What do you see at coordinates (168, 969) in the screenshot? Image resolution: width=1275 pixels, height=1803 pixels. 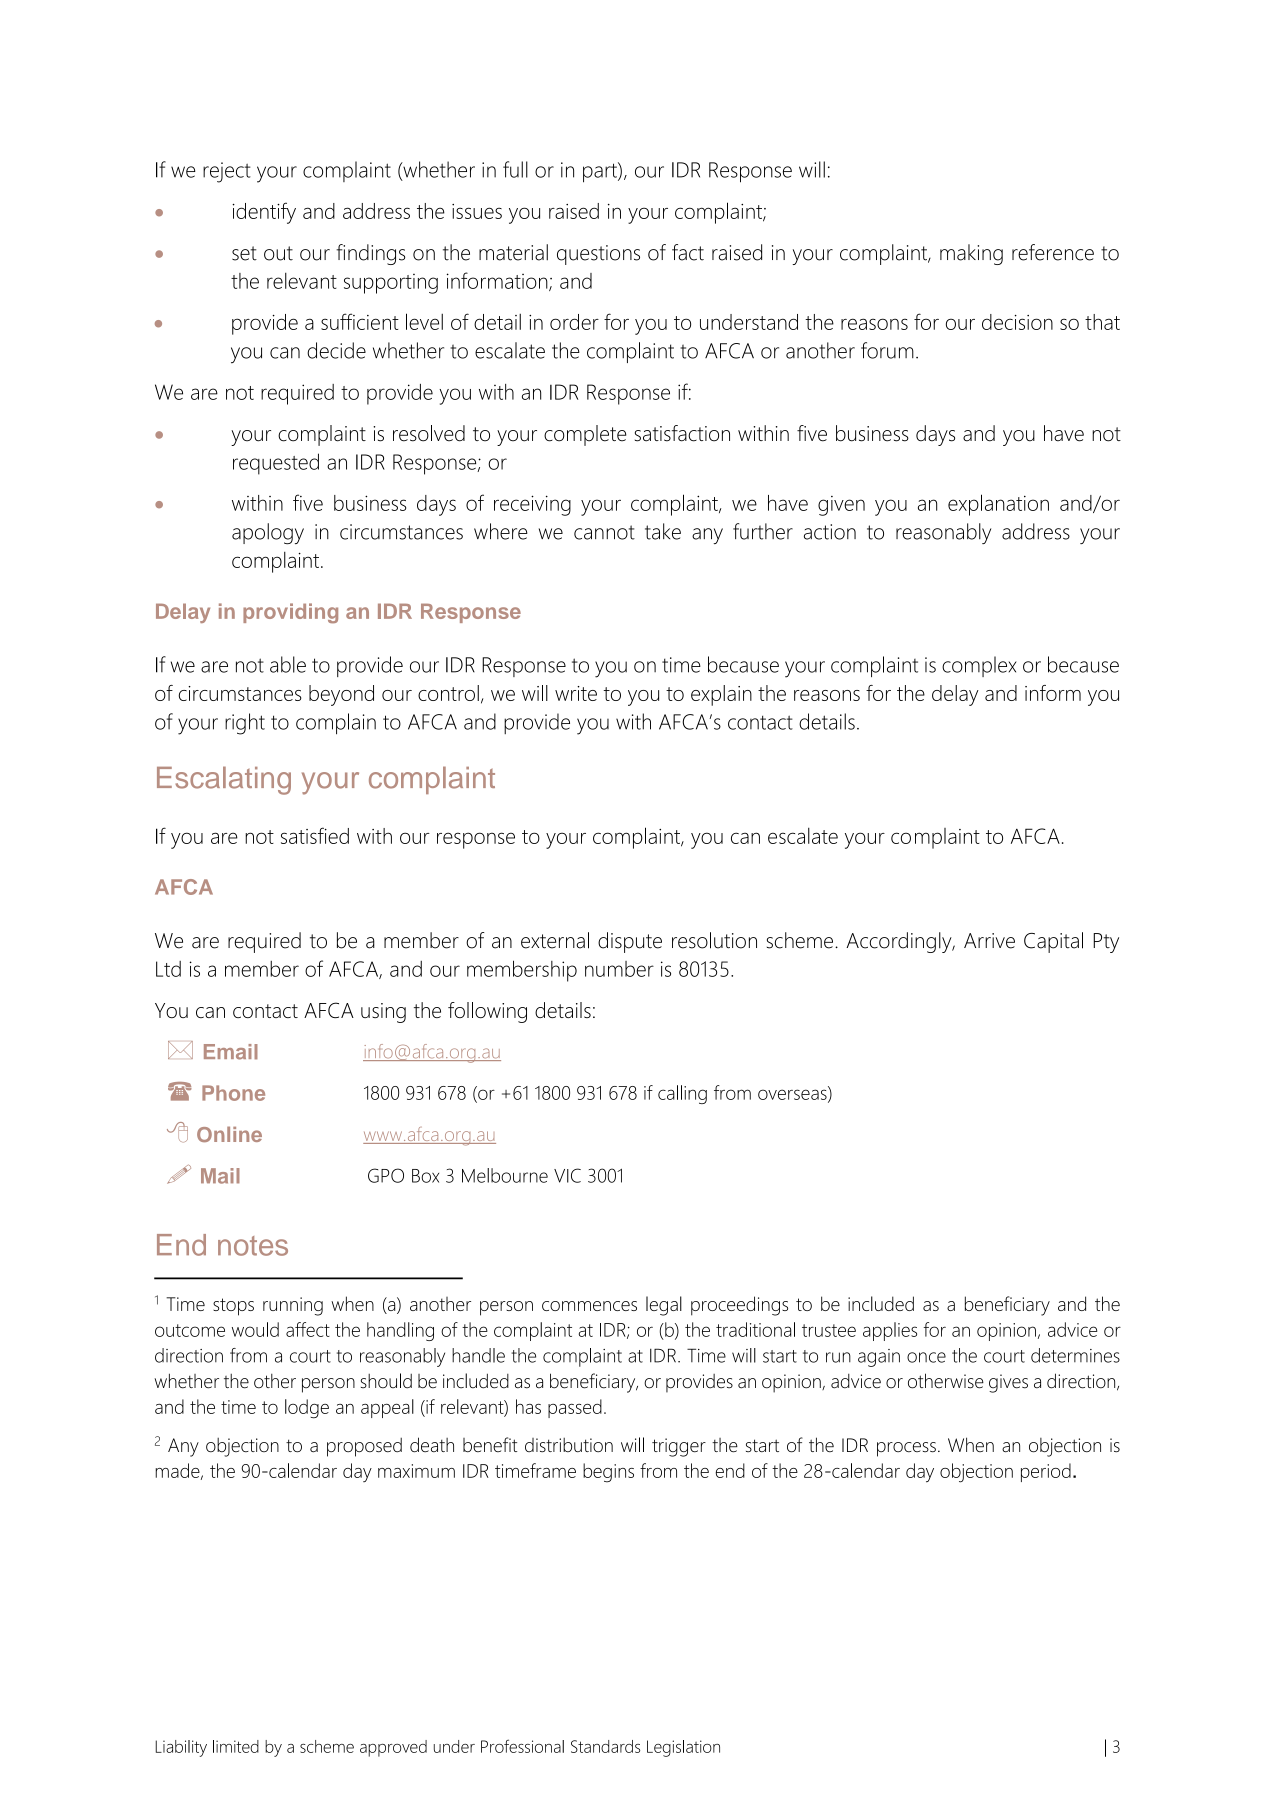 I see `Ltd` at bounding box center [168, 969].
